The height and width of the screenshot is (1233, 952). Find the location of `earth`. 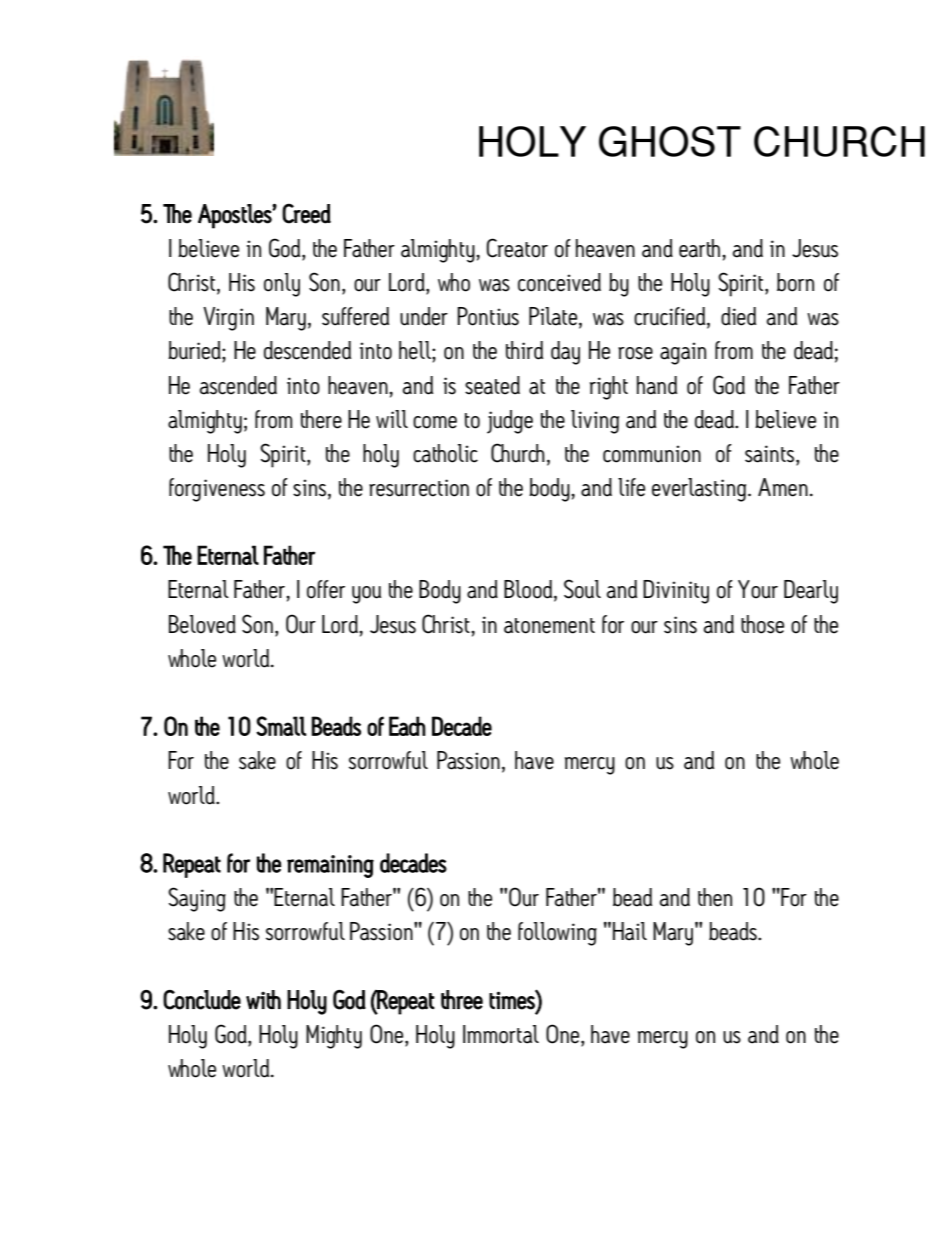

earth is located at coordinates (701, 248).
